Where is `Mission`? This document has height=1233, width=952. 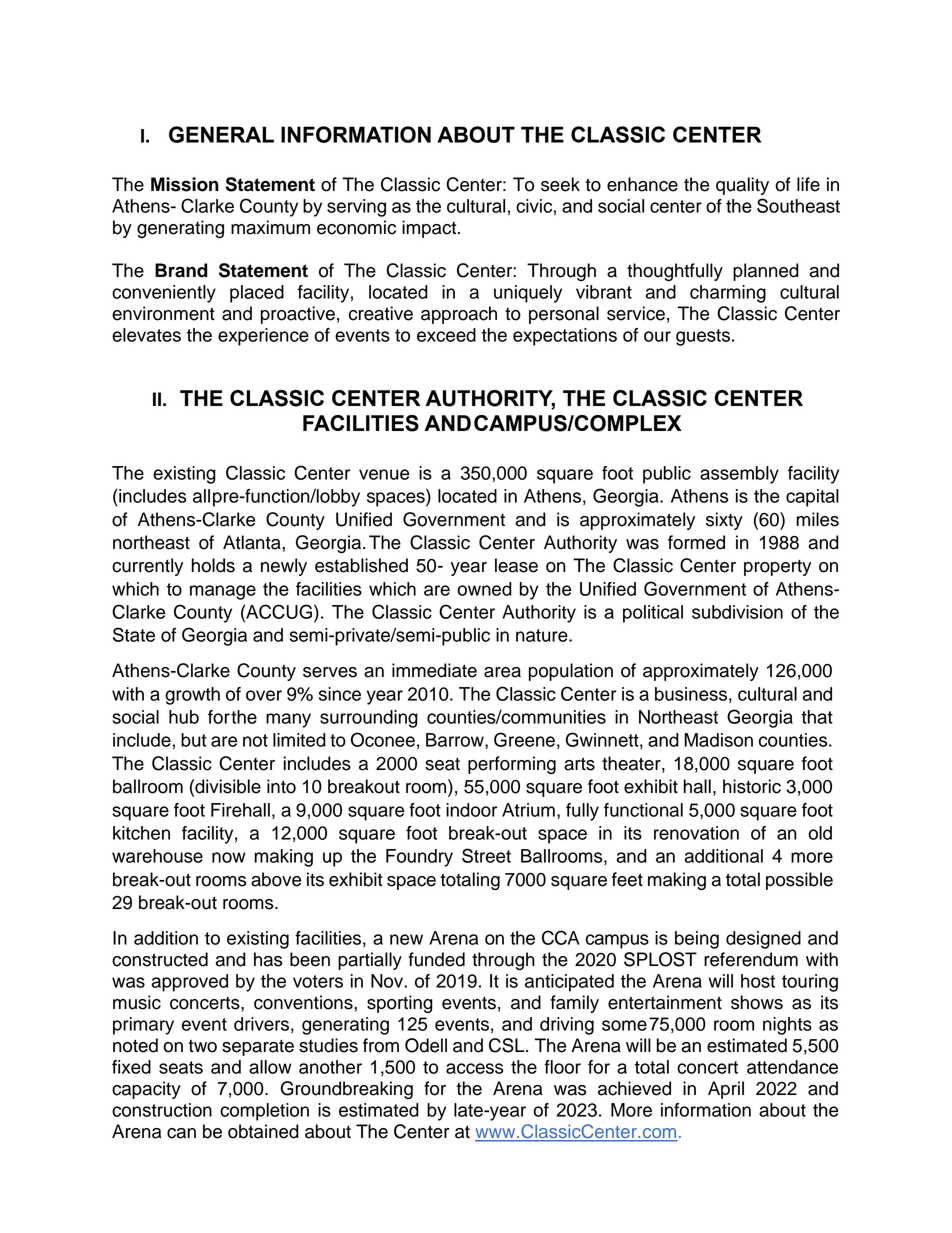 Mission is located at coordinates (185, 184).
